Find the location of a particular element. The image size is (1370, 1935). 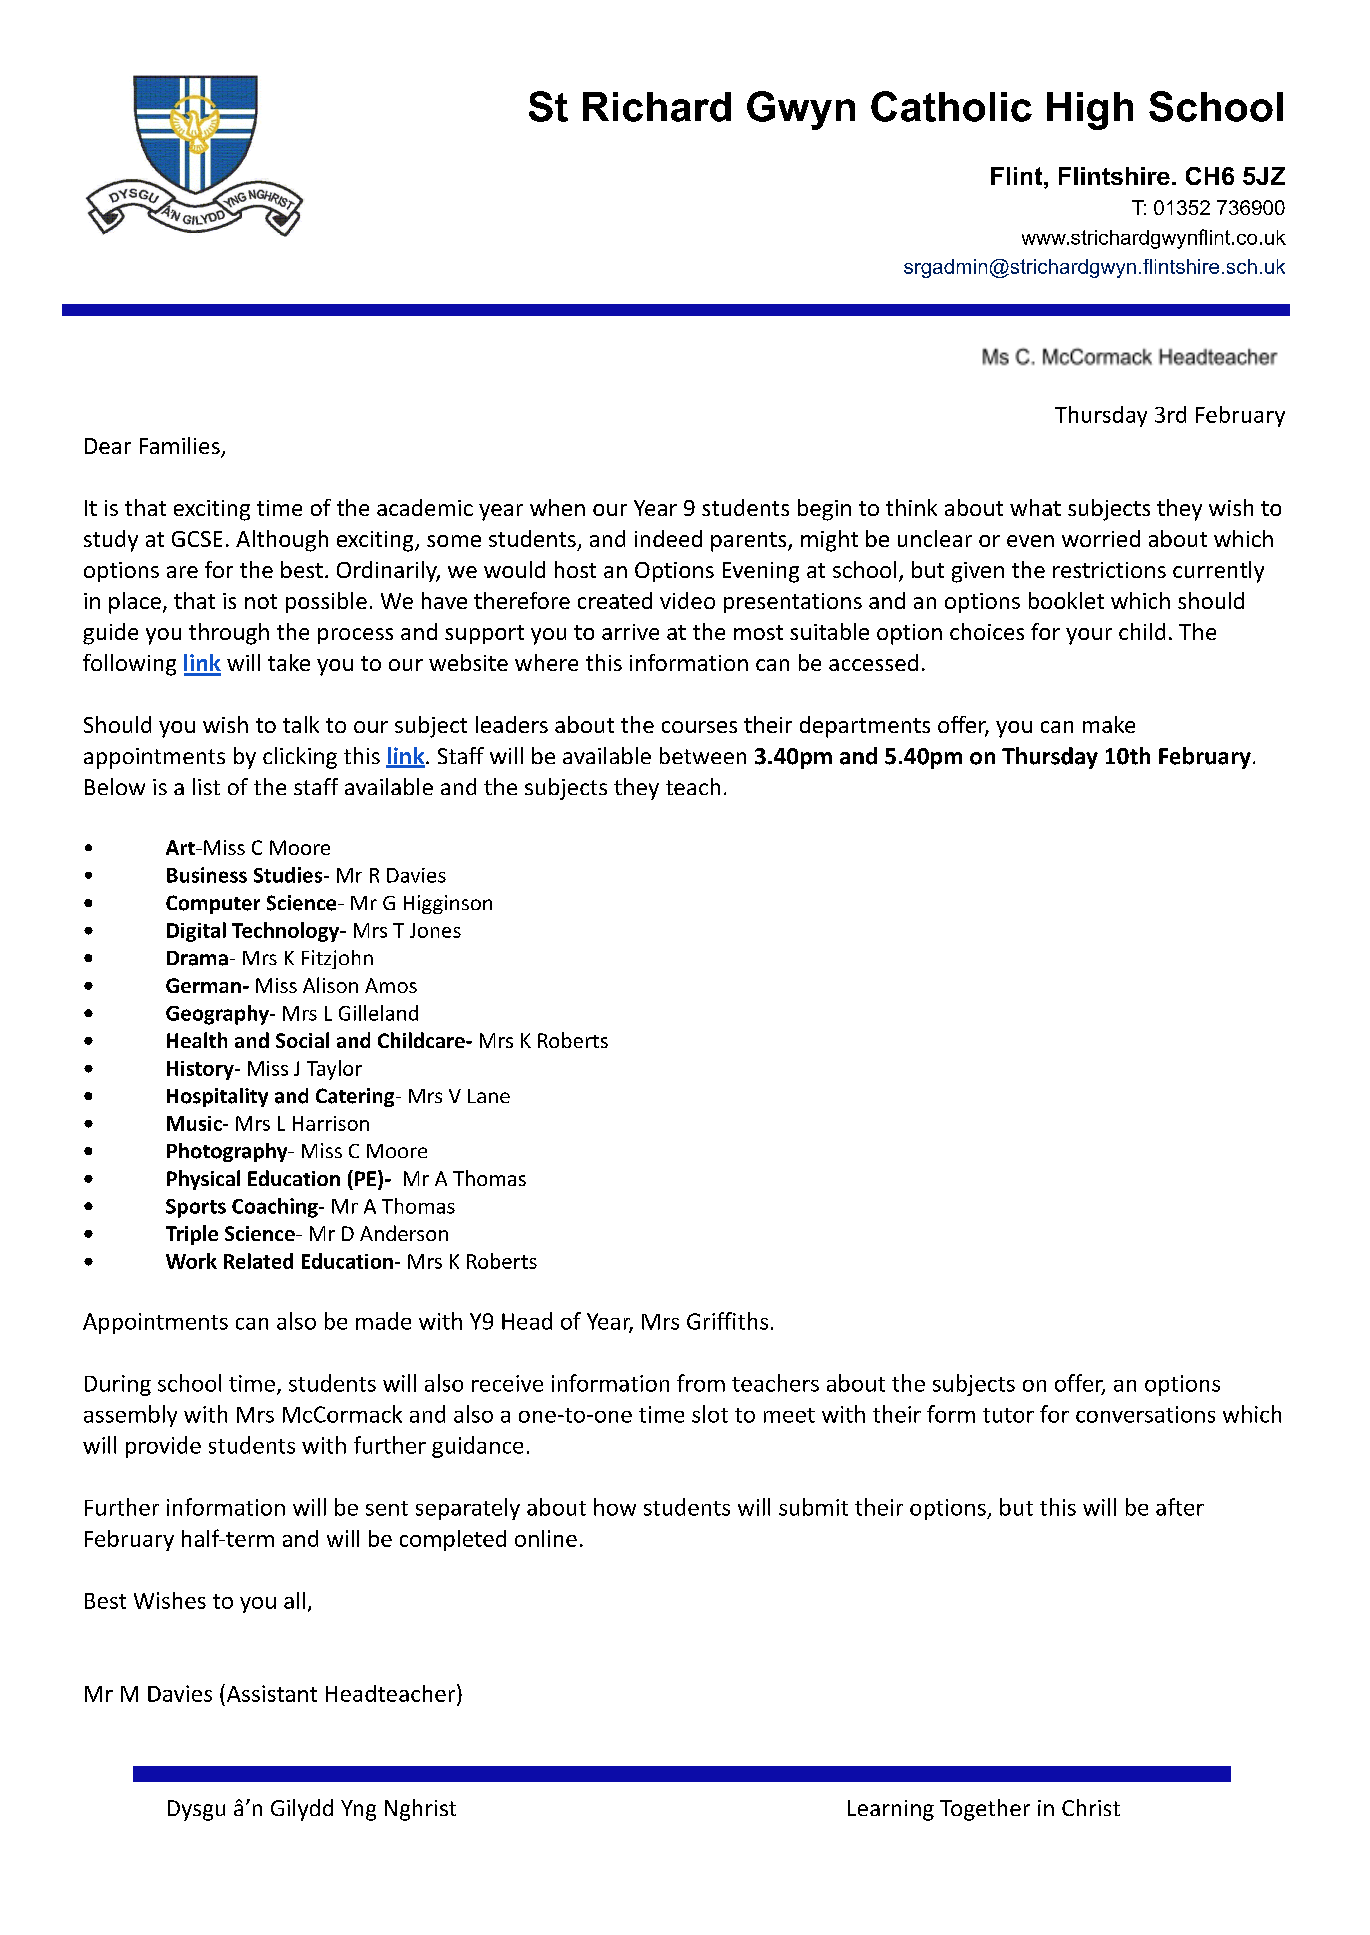

Families is located at coordinates (181, 447).
